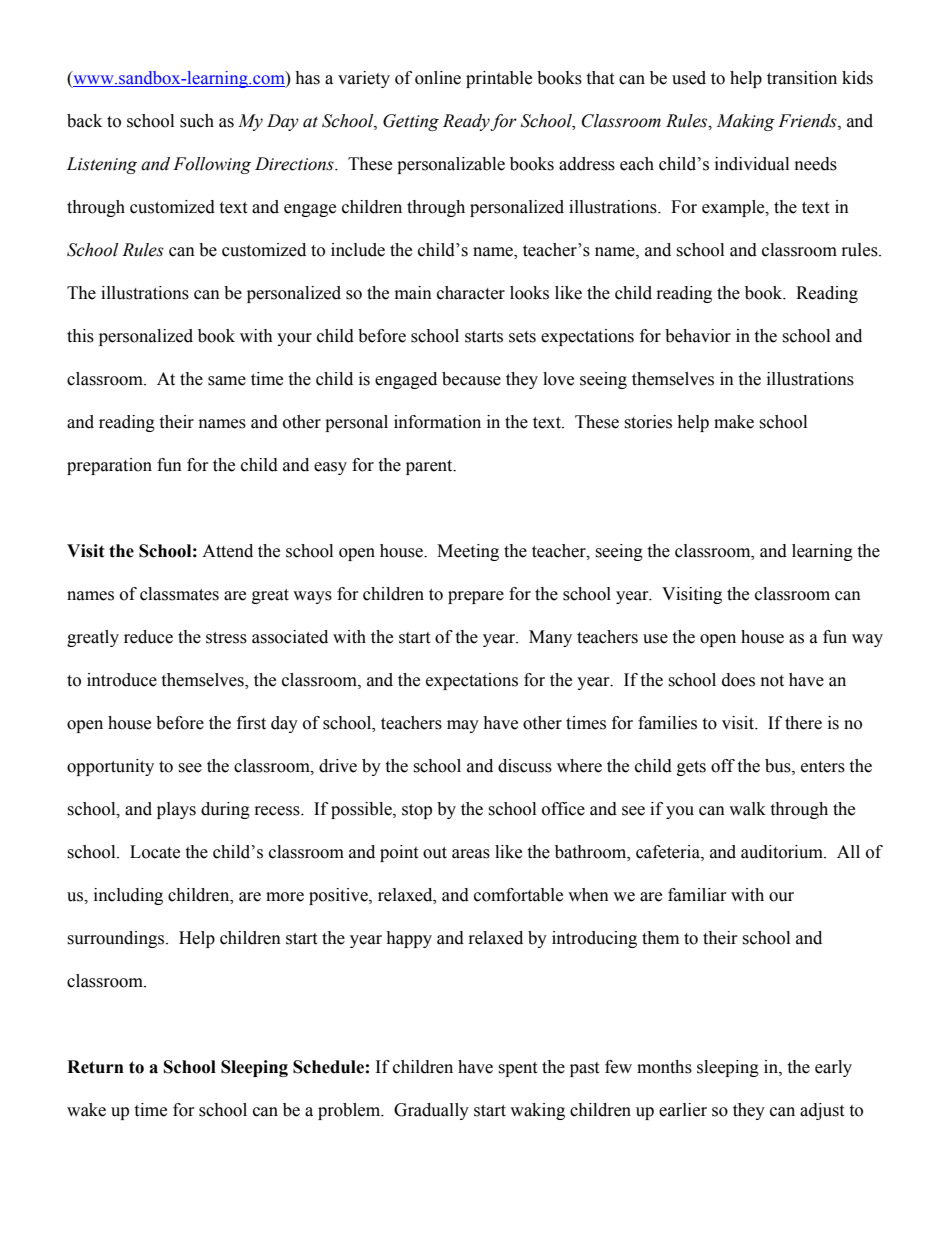 The height and width of the image is (1233, 952). Describe the element at coordinates (227, 381) in the image. I see `same` at that location.
